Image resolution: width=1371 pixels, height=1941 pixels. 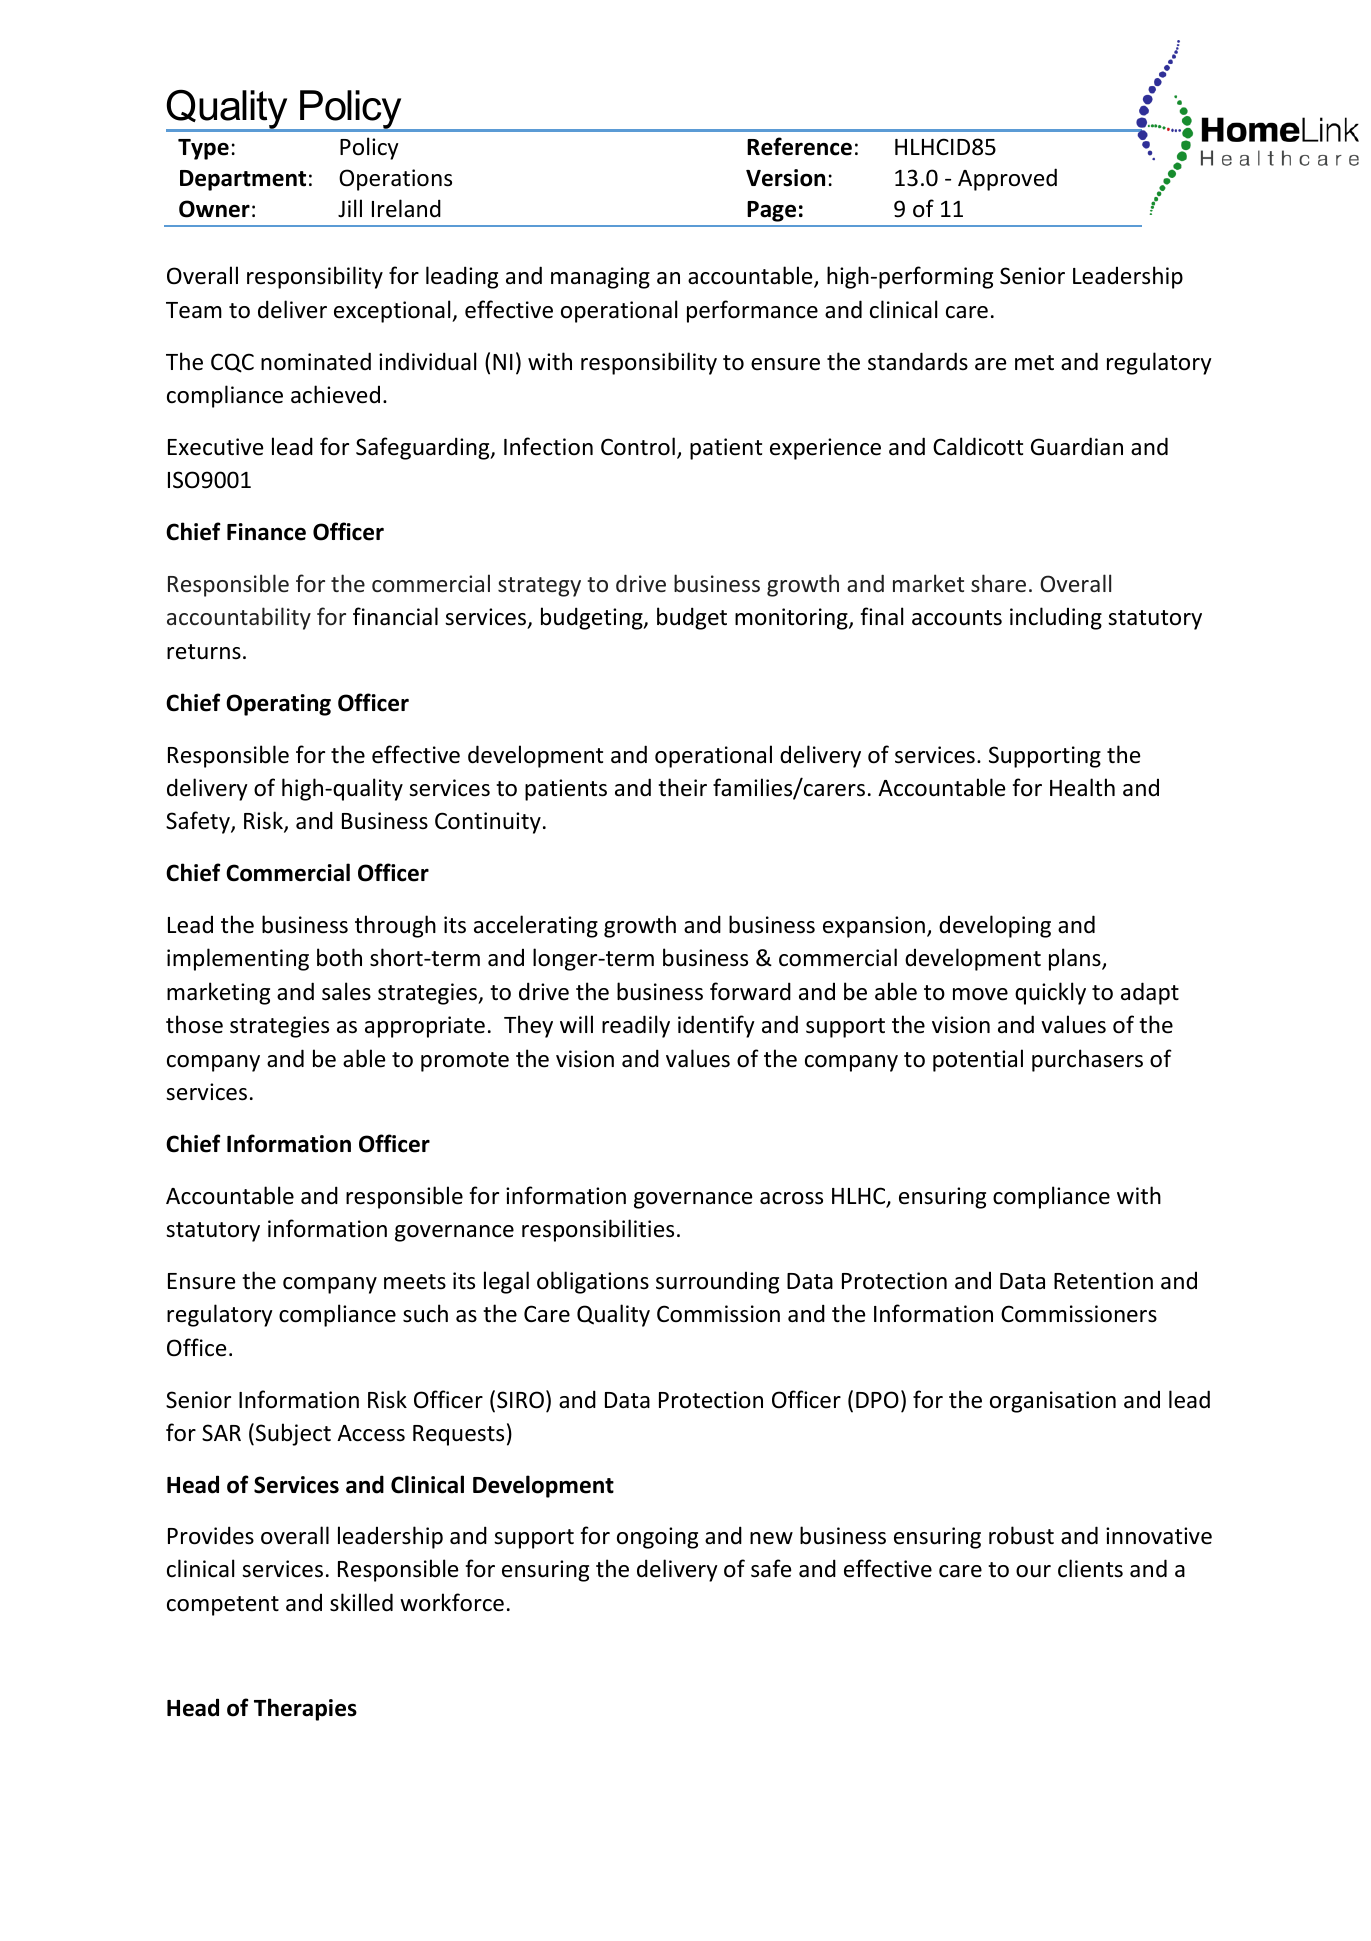 What do you see at coordinates (785, 178) in the page?
I see `Version` at bounding box center [785, 178].
